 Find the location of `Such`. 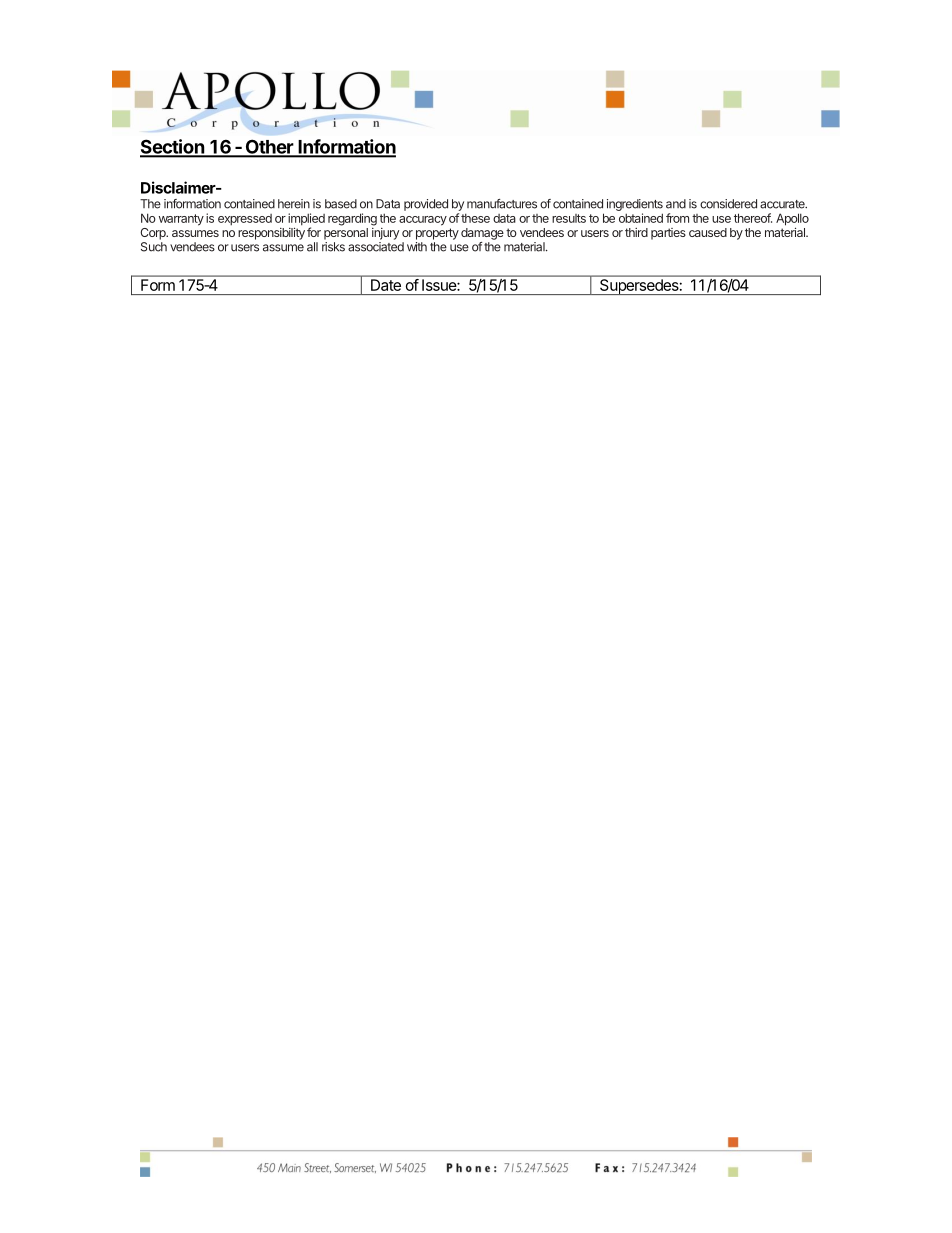

Such is located at coordinates (154, 247).
